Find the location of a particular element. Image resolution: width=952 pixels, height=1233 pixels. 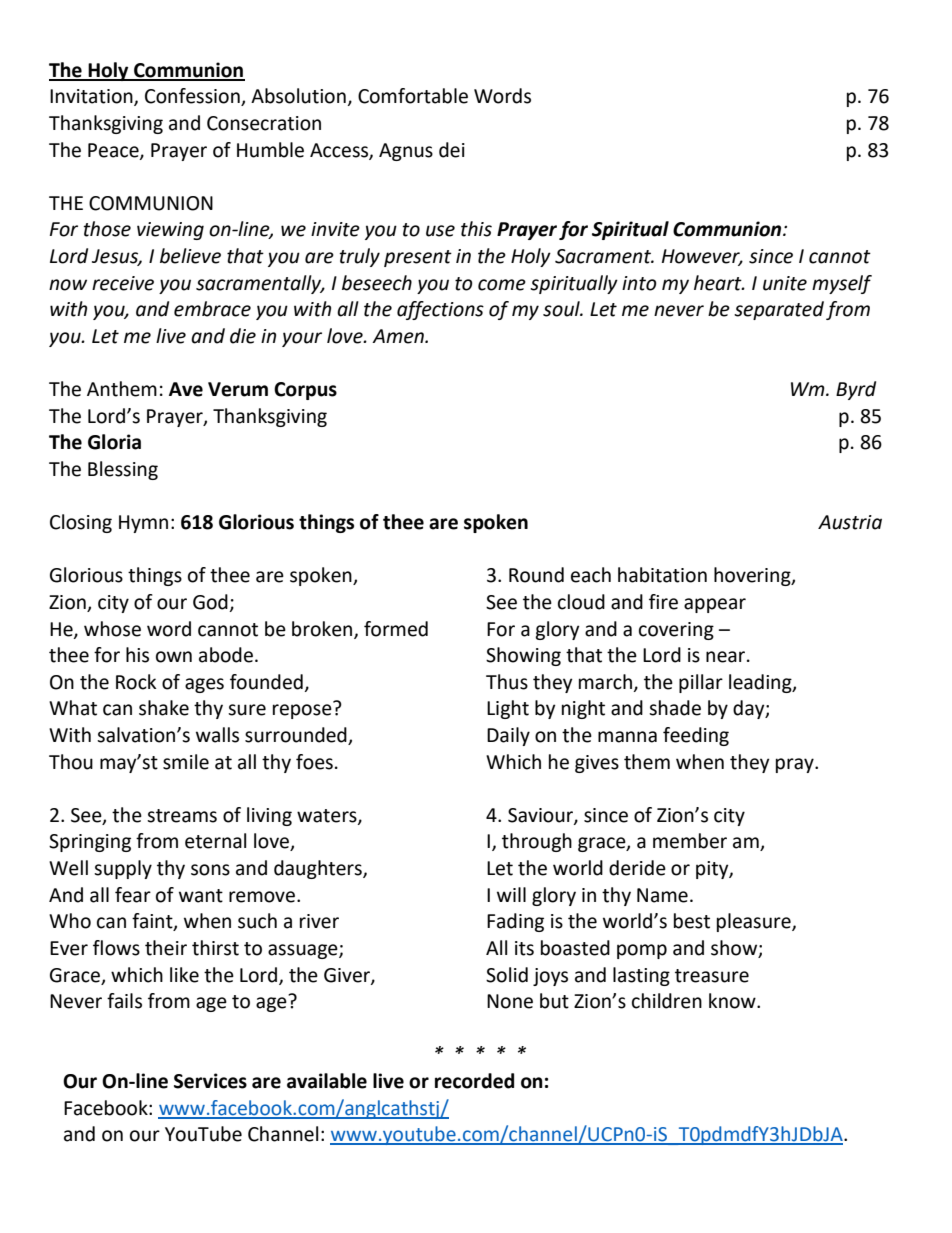

embrace is located at coordinates (212, 309).
